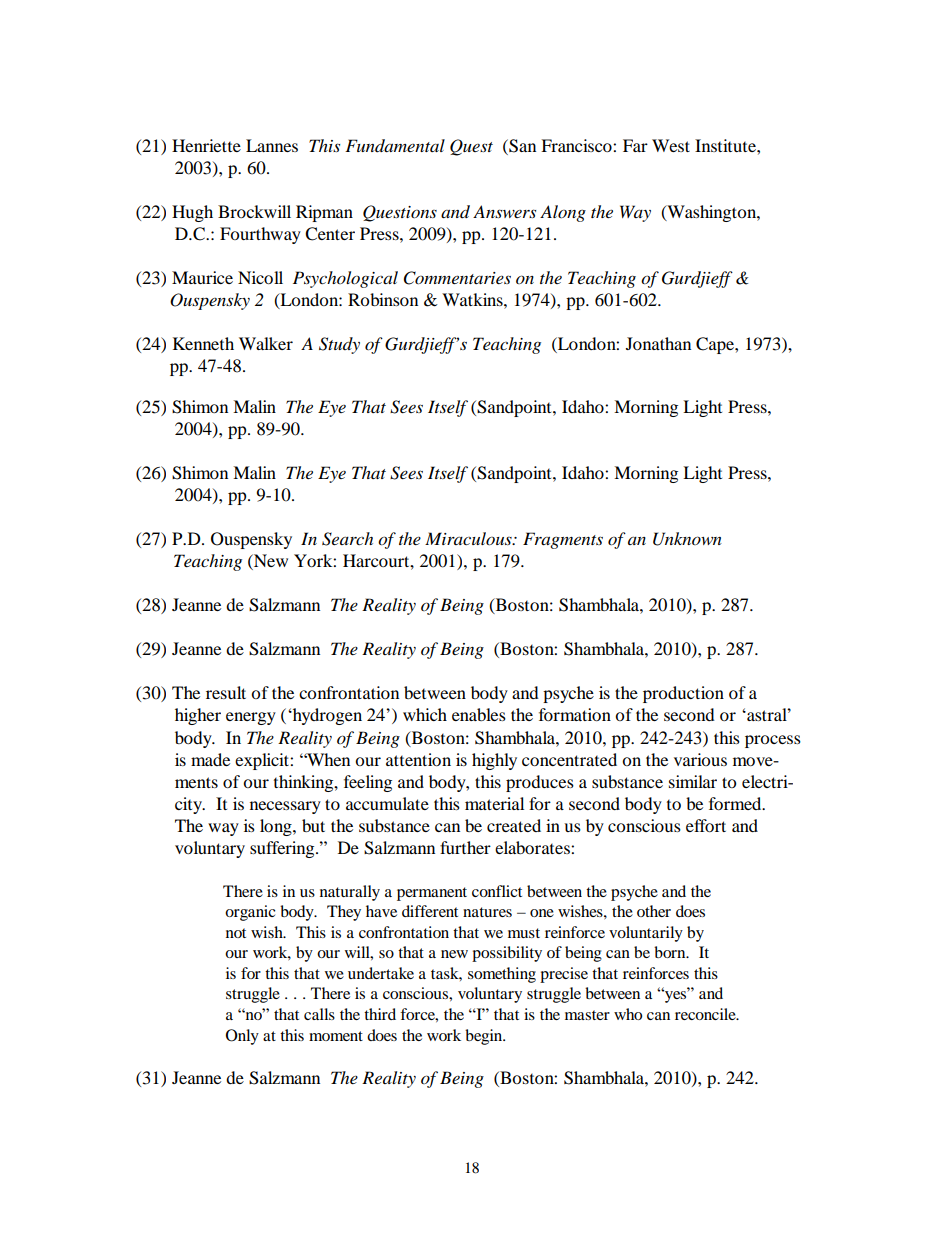 The height and width of the image is (1233, 952). I want to click on Henriette, so click(206, 145).
